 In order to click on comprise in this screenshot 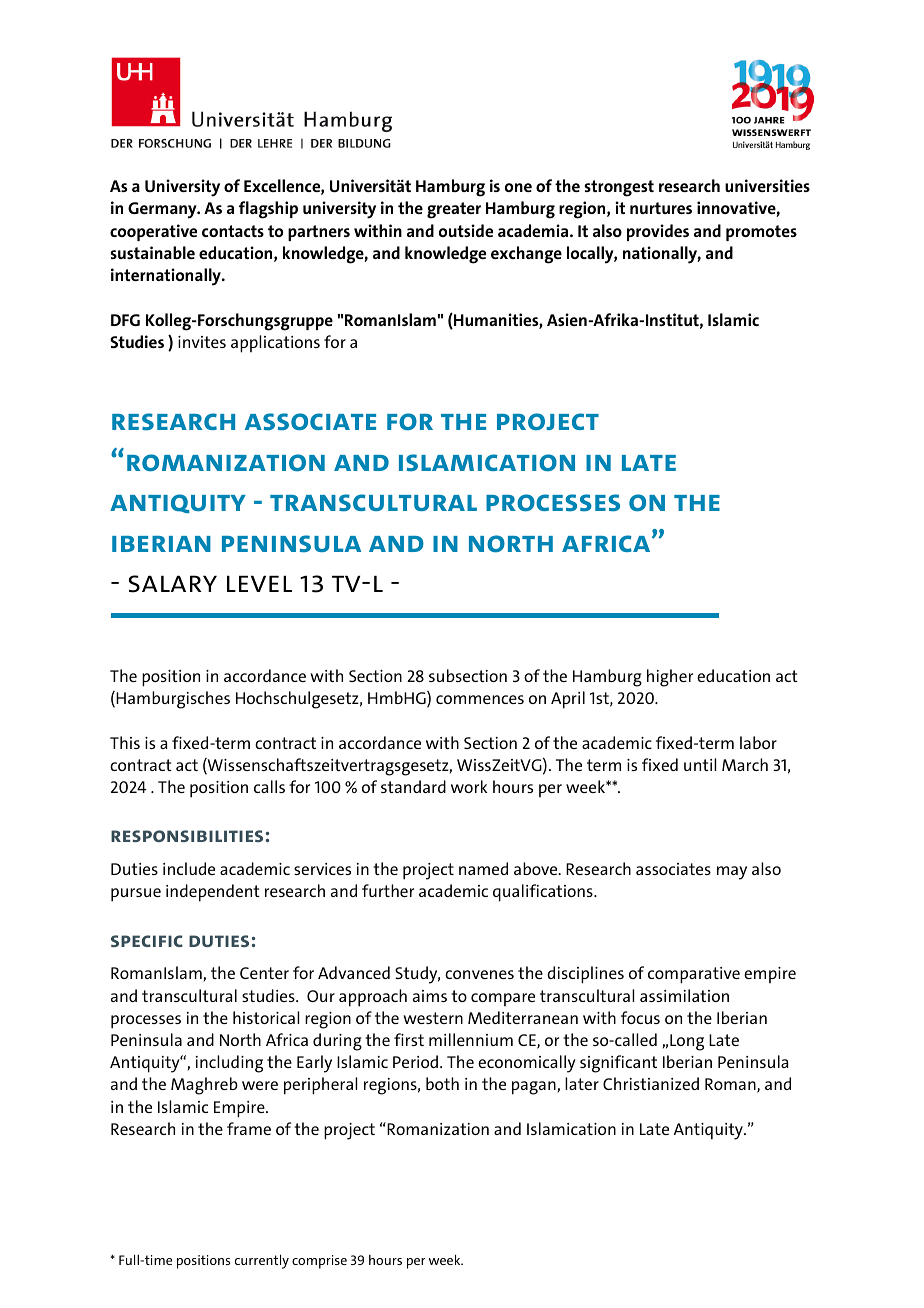, I will do `click(319, 1262)`.
